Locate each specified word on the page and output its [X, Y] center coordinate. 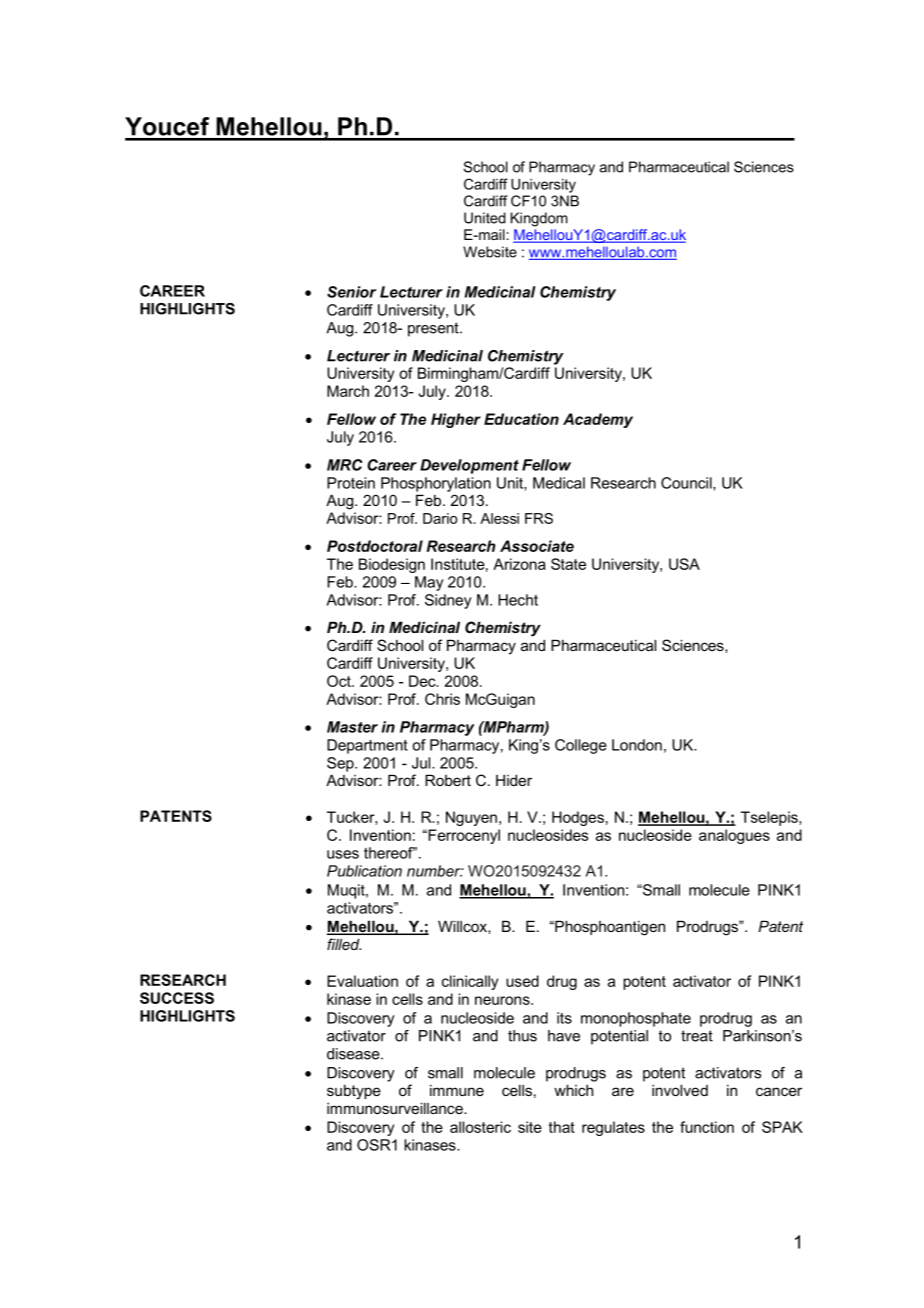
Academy [598, 420]
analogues [734, 836]
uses [343, 854]
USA [684, 564]
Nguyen [471, 818]
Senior [351, 292]
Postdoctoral [375, 546]
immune [457, 1090]
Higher [456, 420]
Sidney [448, 601]
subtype [354, 1092]
